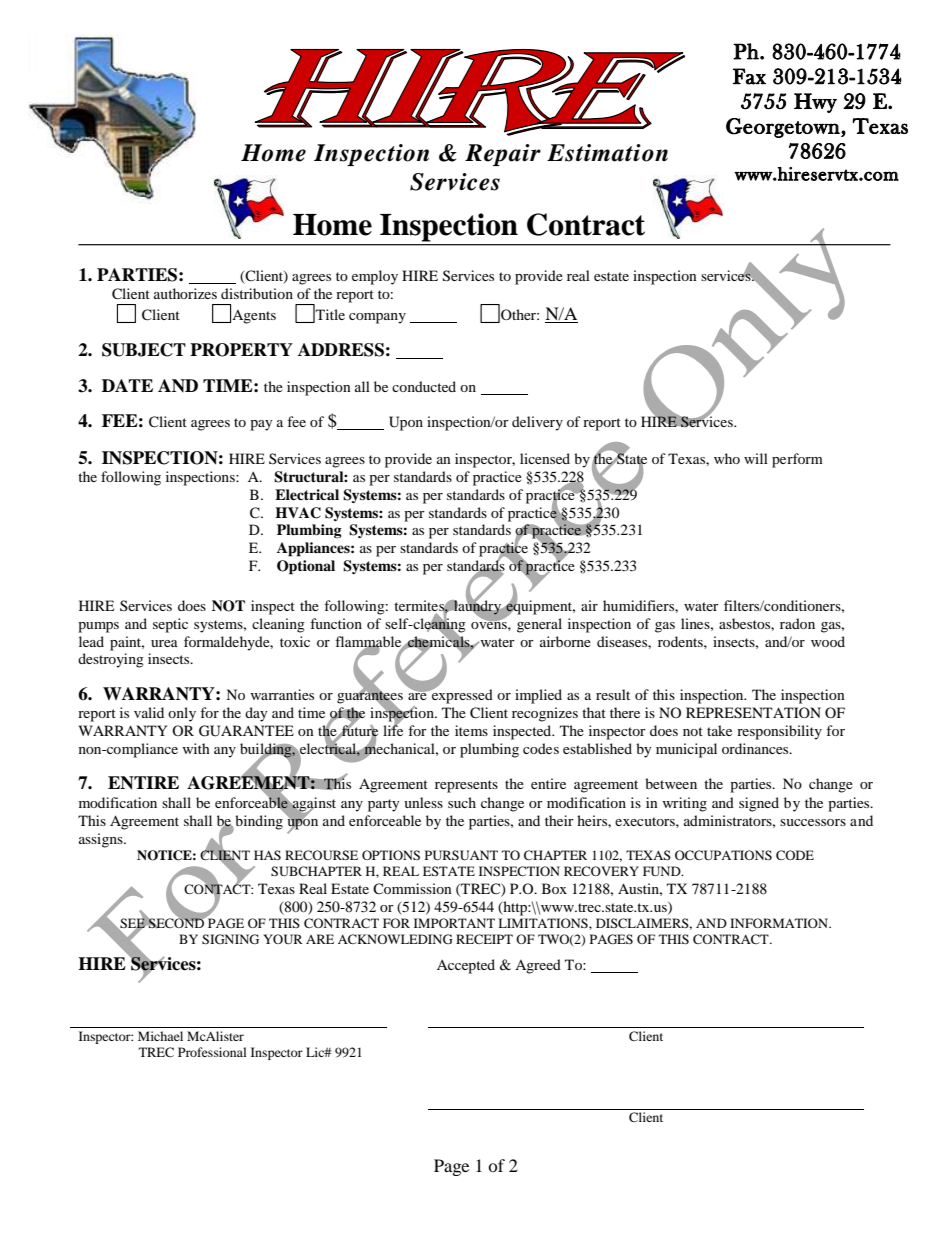 Image resolution: width=952 pixels, height=1233 pixels. I want to click on Michael, so click(160, 1036).
